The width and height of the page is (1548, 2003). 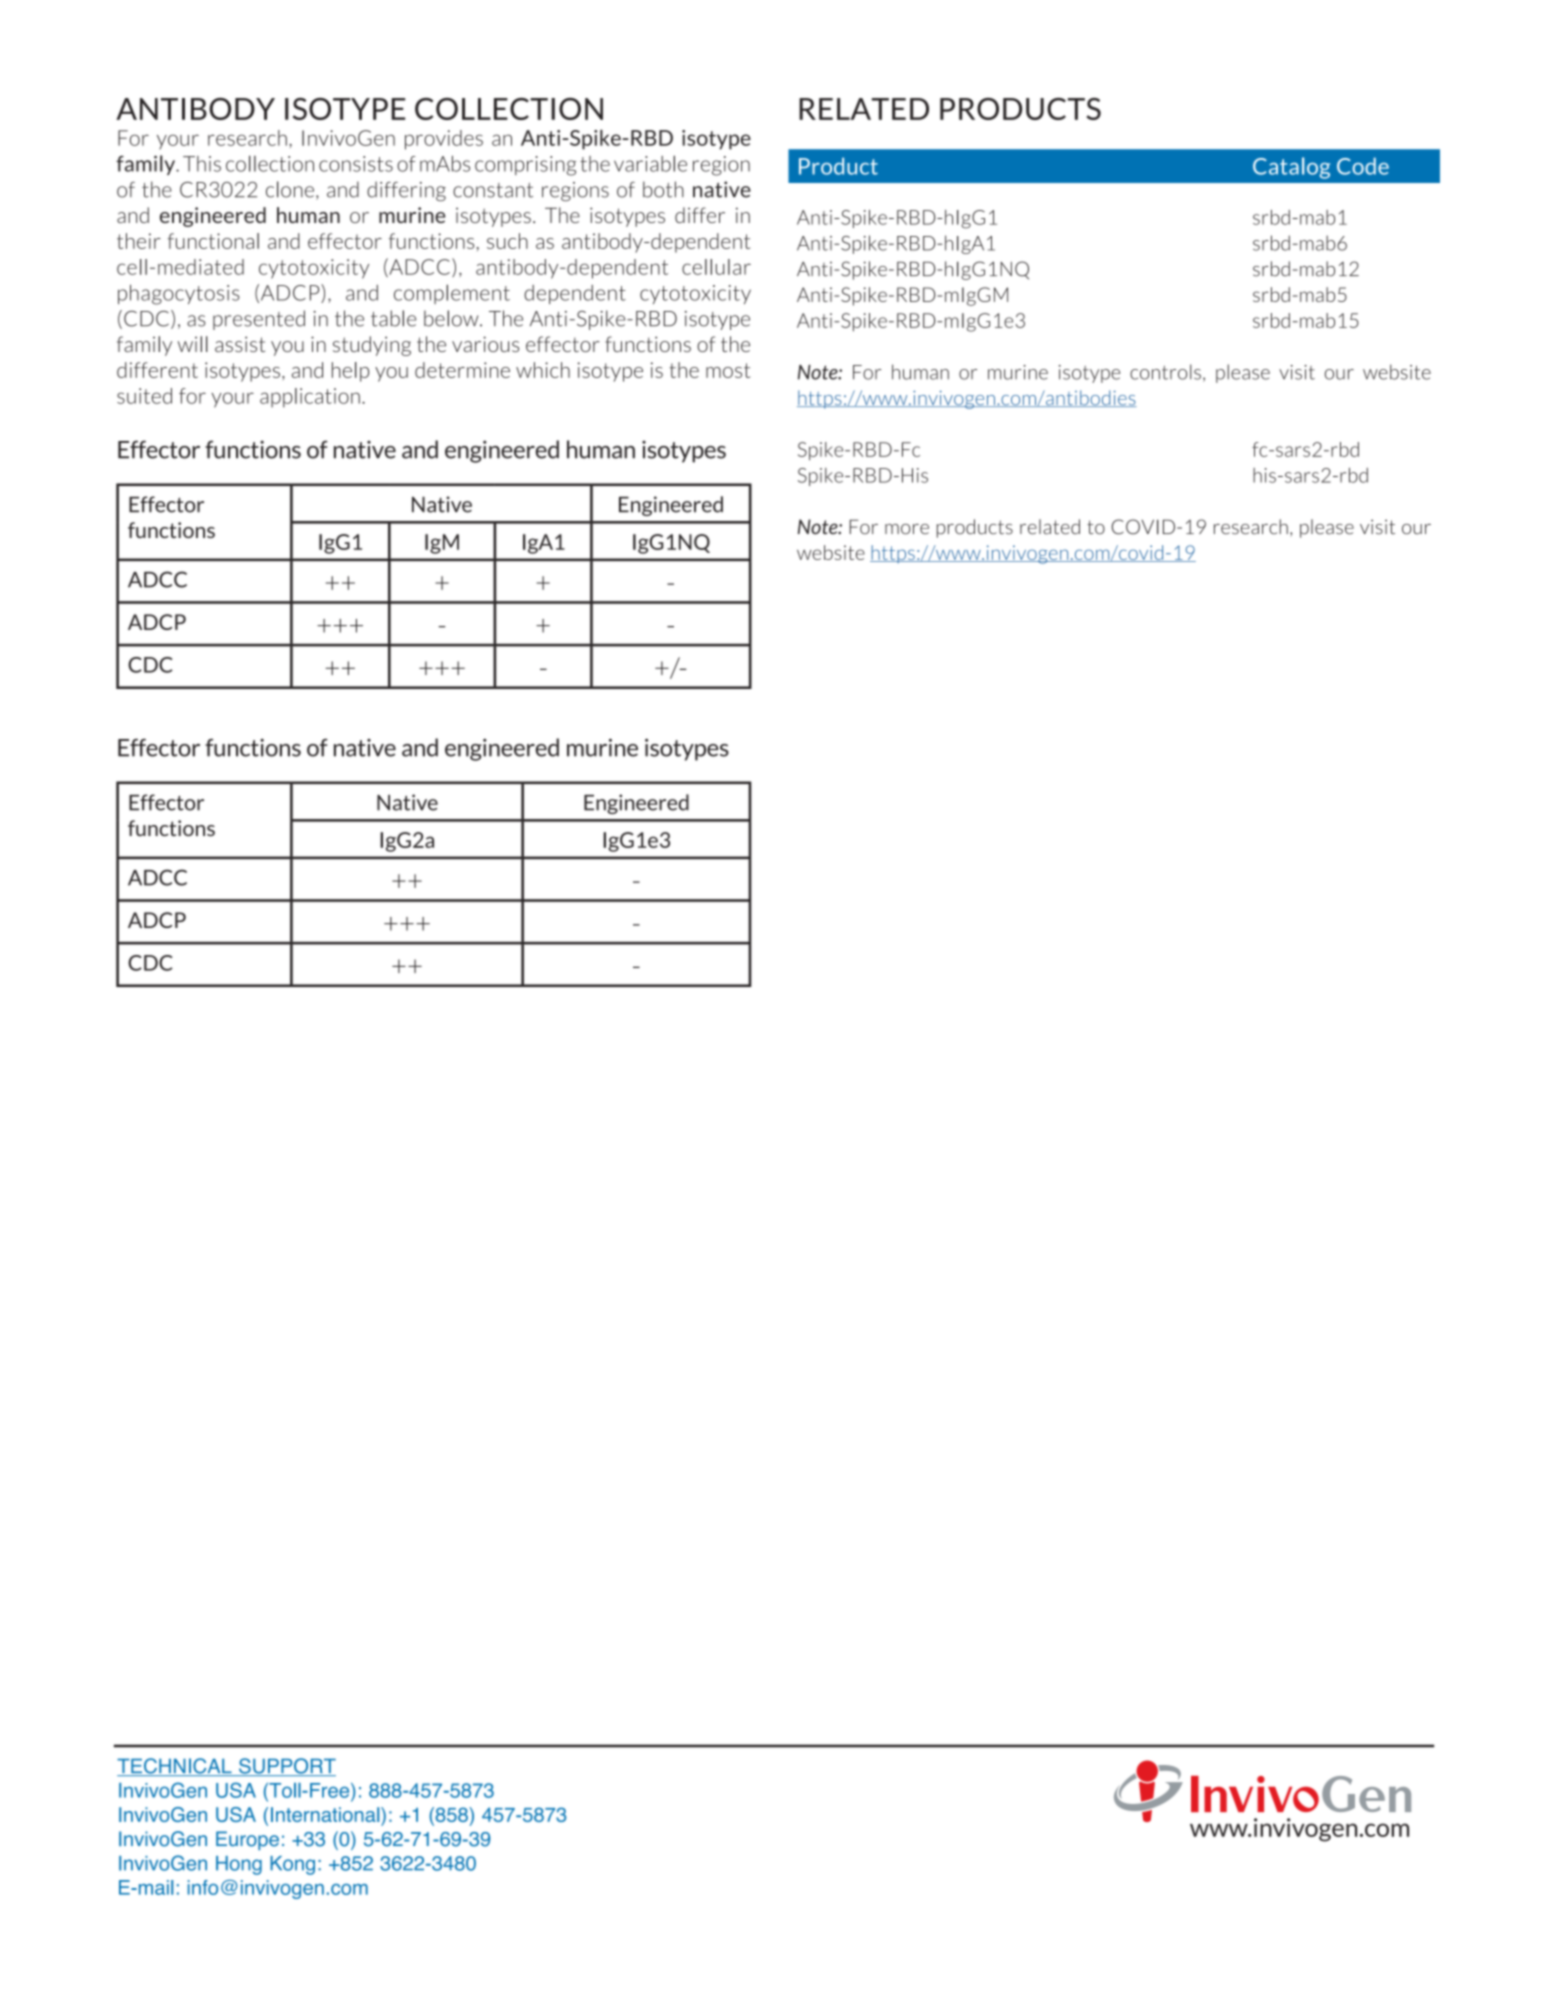 What do you see at coordinates (728, 370) in the page?
I see `most` at bounding box center [728, 370].
